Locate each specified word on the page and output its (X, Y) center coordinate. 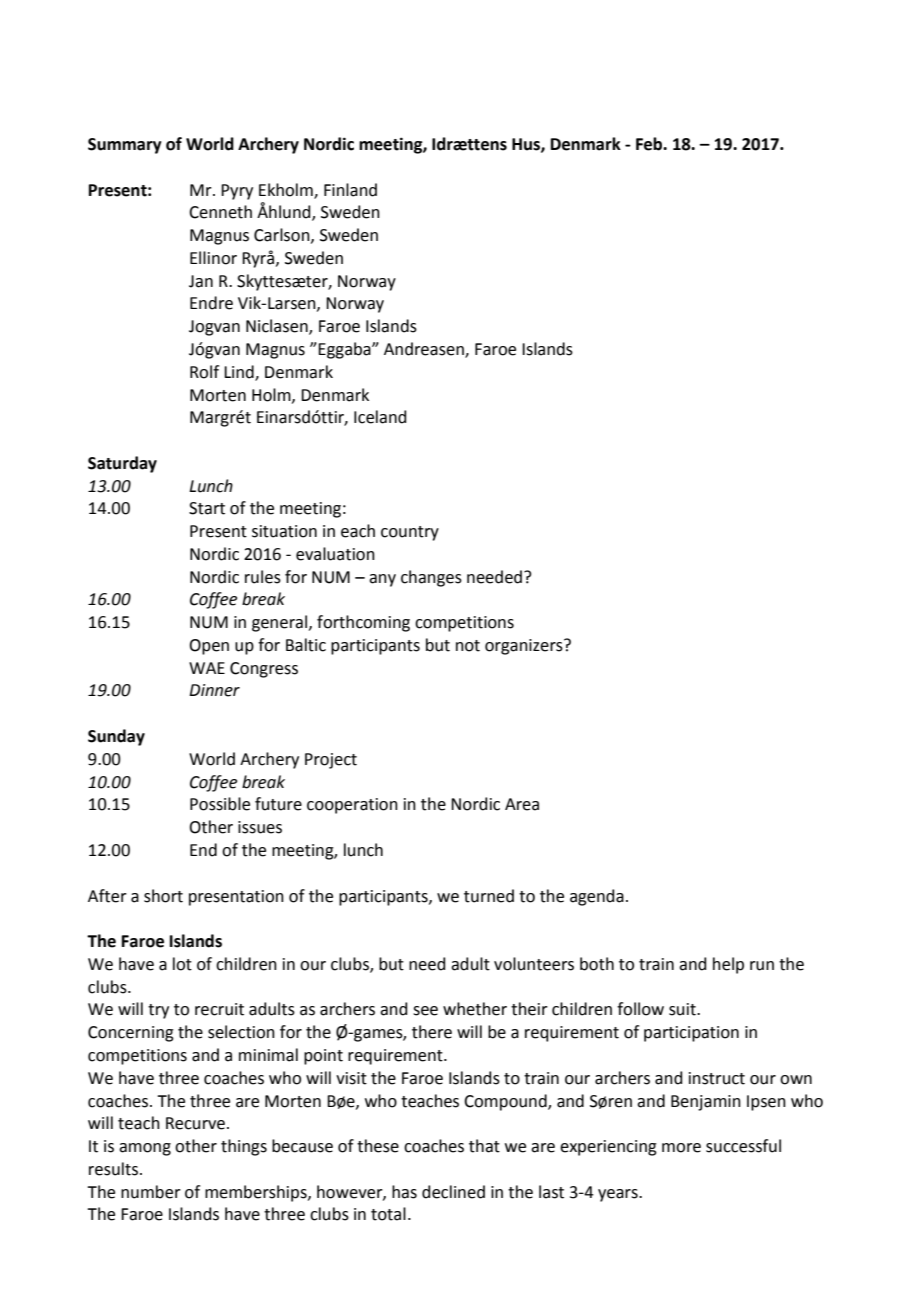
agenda (597, 897)
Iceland (380, 417)
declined (453, 1192)
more (681, 1148)
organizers (525, 647)
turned (489, 896)
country (410, 533)
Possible (220, 804)
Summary (125, 146)
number (151, 1192)
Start (207, 508)
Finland (350, 190)
